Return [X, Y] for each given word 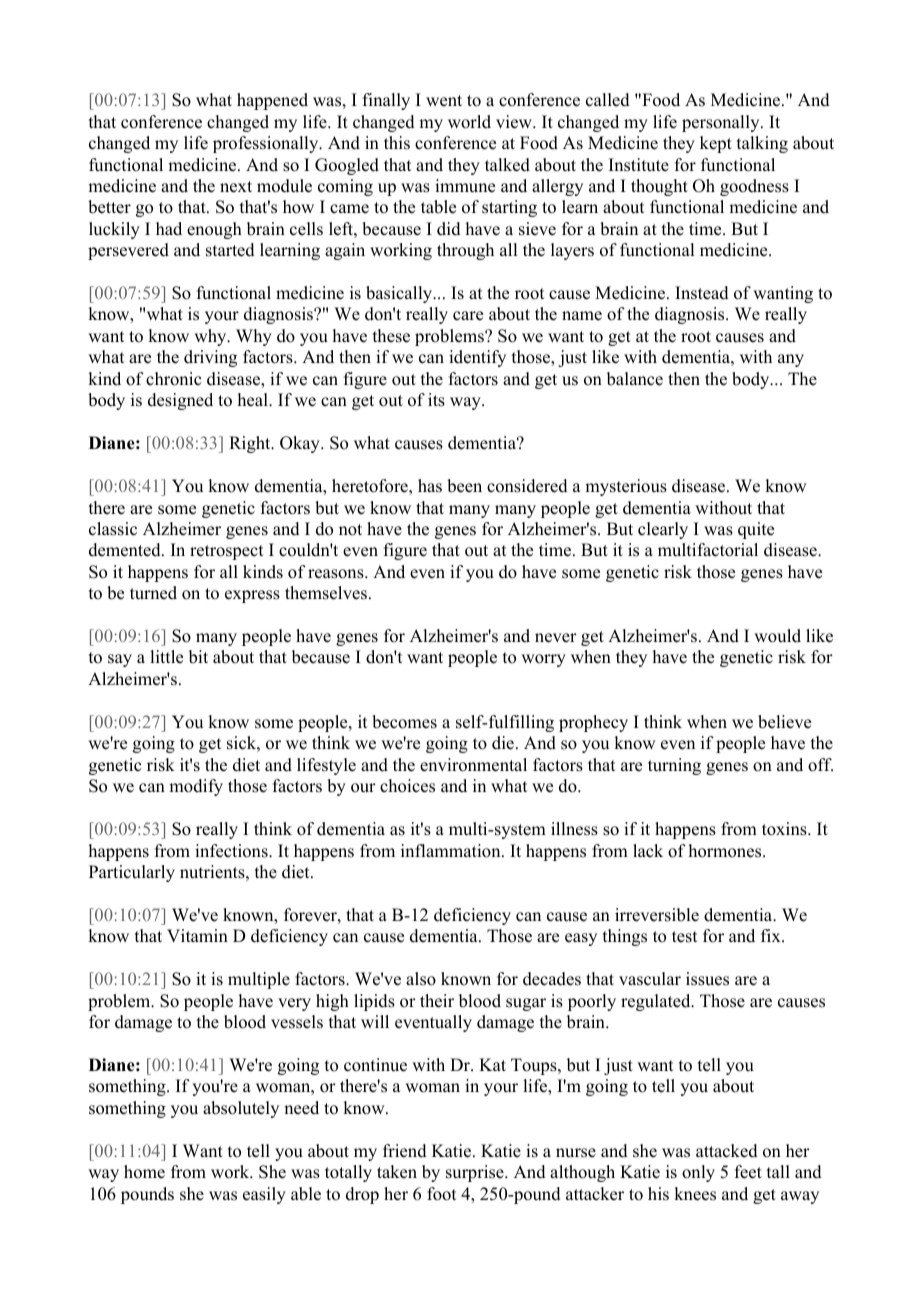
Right [251, 444]
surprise [476, 1173]
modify [196, 787]
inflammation [452, 851]
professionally [267, 144]
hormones [726, 851]
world [469, 122]
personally [722, 123]
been [464, 486]
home [144, 1172]
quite [756, 530]
